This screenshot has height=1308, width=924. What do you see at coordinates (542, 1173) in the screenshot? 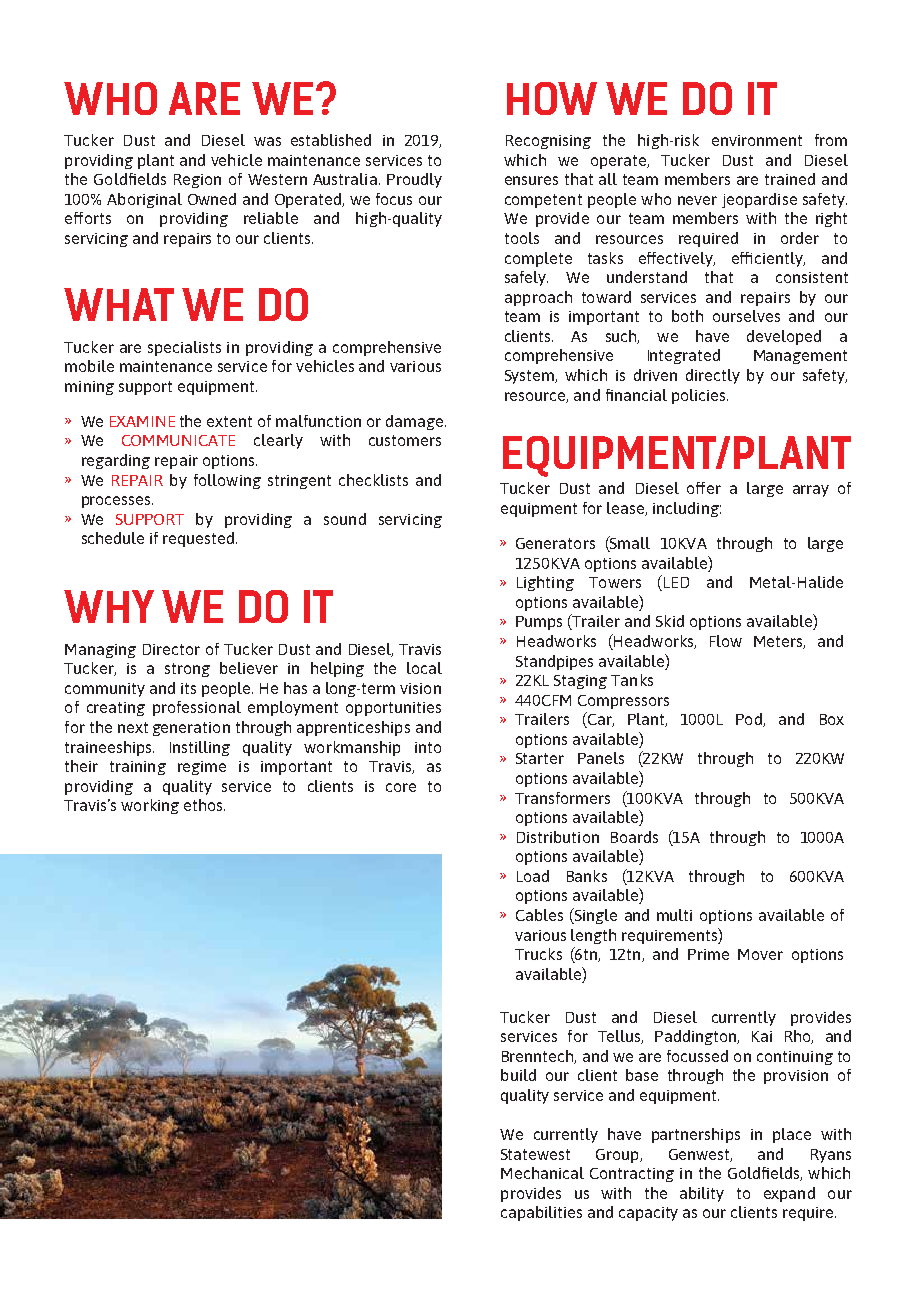
I see `Mechanical` at bounding box center [542, 1173].
